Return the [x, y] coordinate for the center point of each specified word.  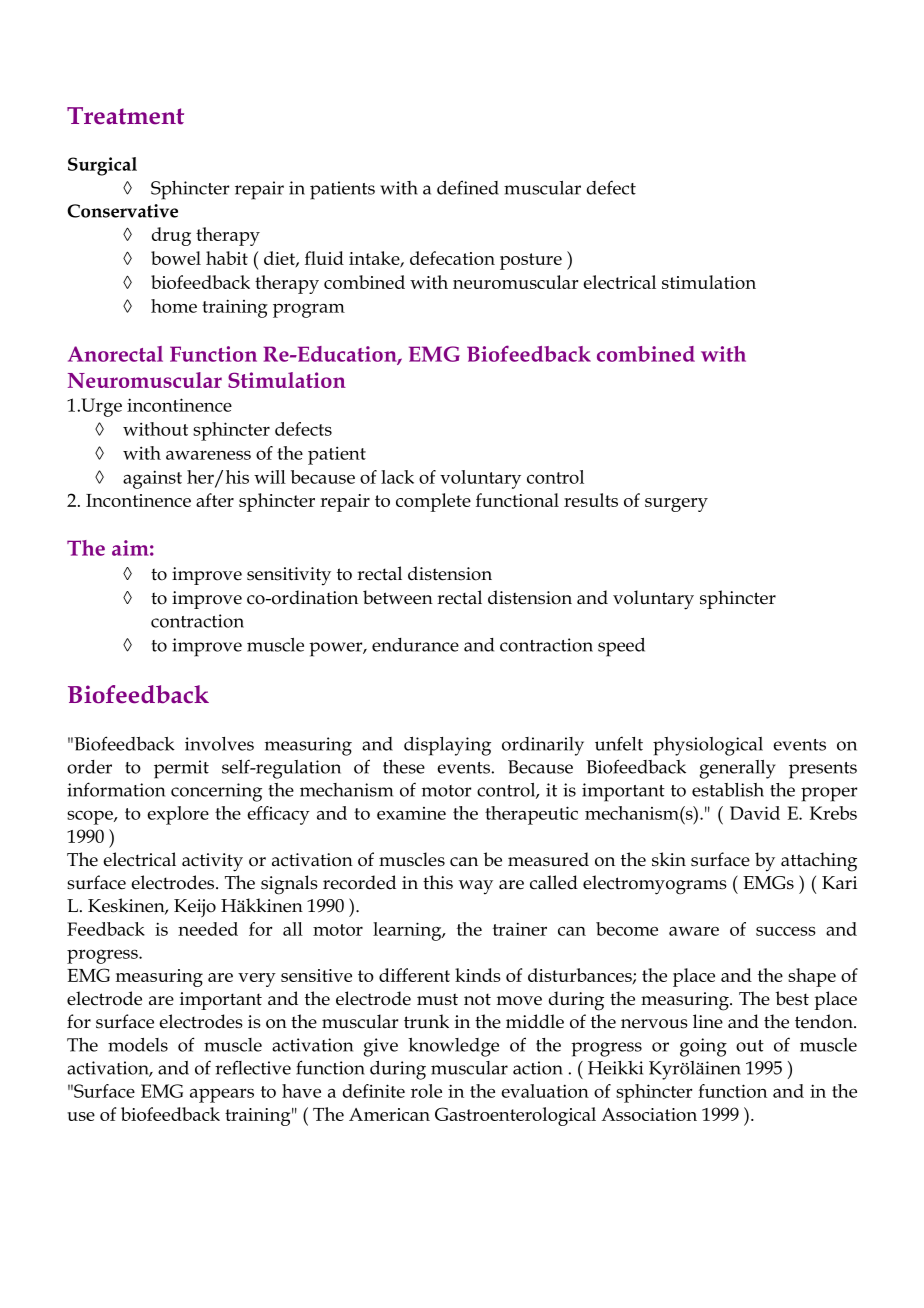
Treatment [125, 116]
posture [531, 261]
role [426, 1091]
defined [468, 187]
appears [222, 1095]
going [703, 1047]
